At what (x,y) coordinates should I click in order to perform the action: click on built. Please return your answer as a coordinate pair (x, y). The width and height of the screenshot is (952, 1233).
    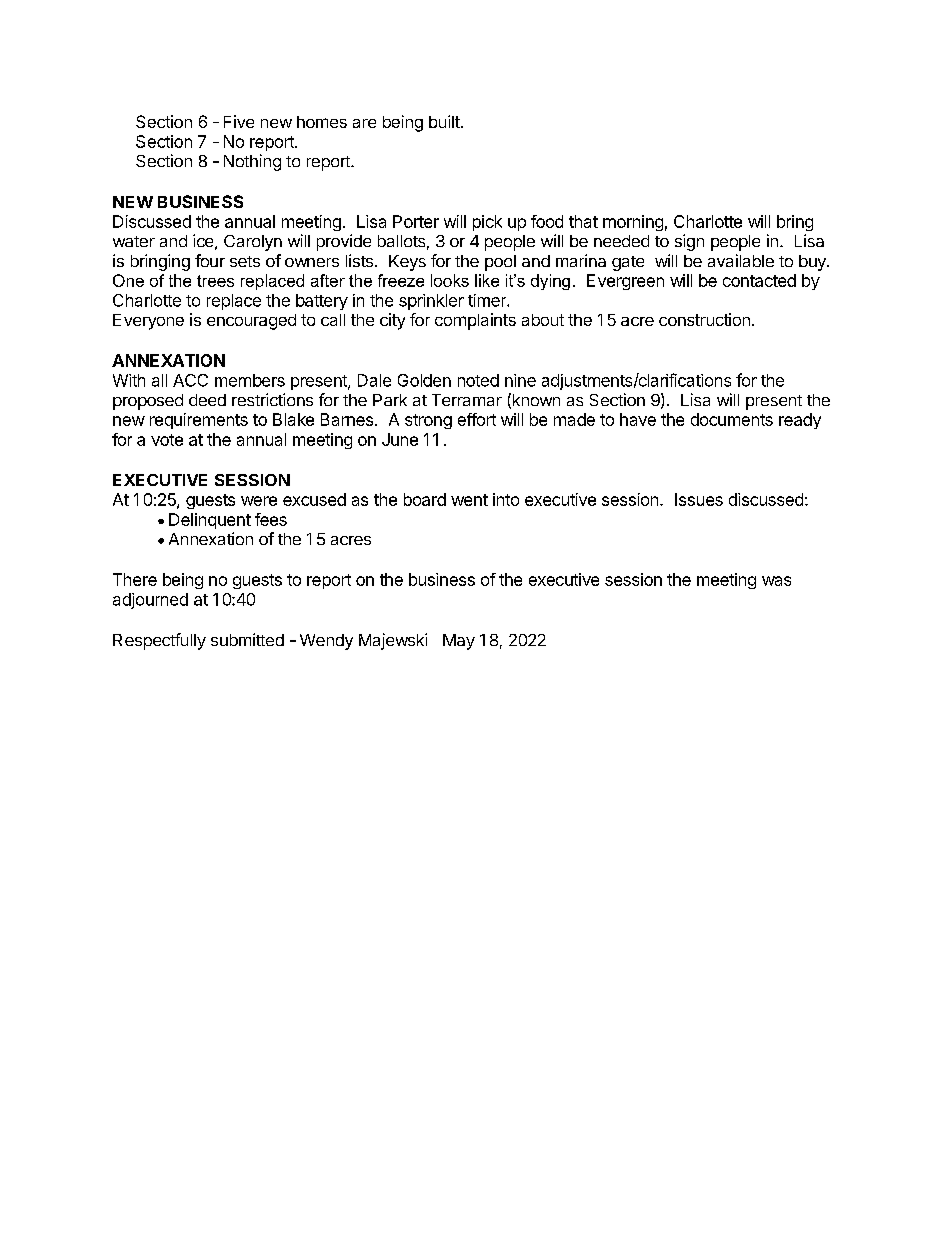
    Looking at the image, I should click on (444, 121).
